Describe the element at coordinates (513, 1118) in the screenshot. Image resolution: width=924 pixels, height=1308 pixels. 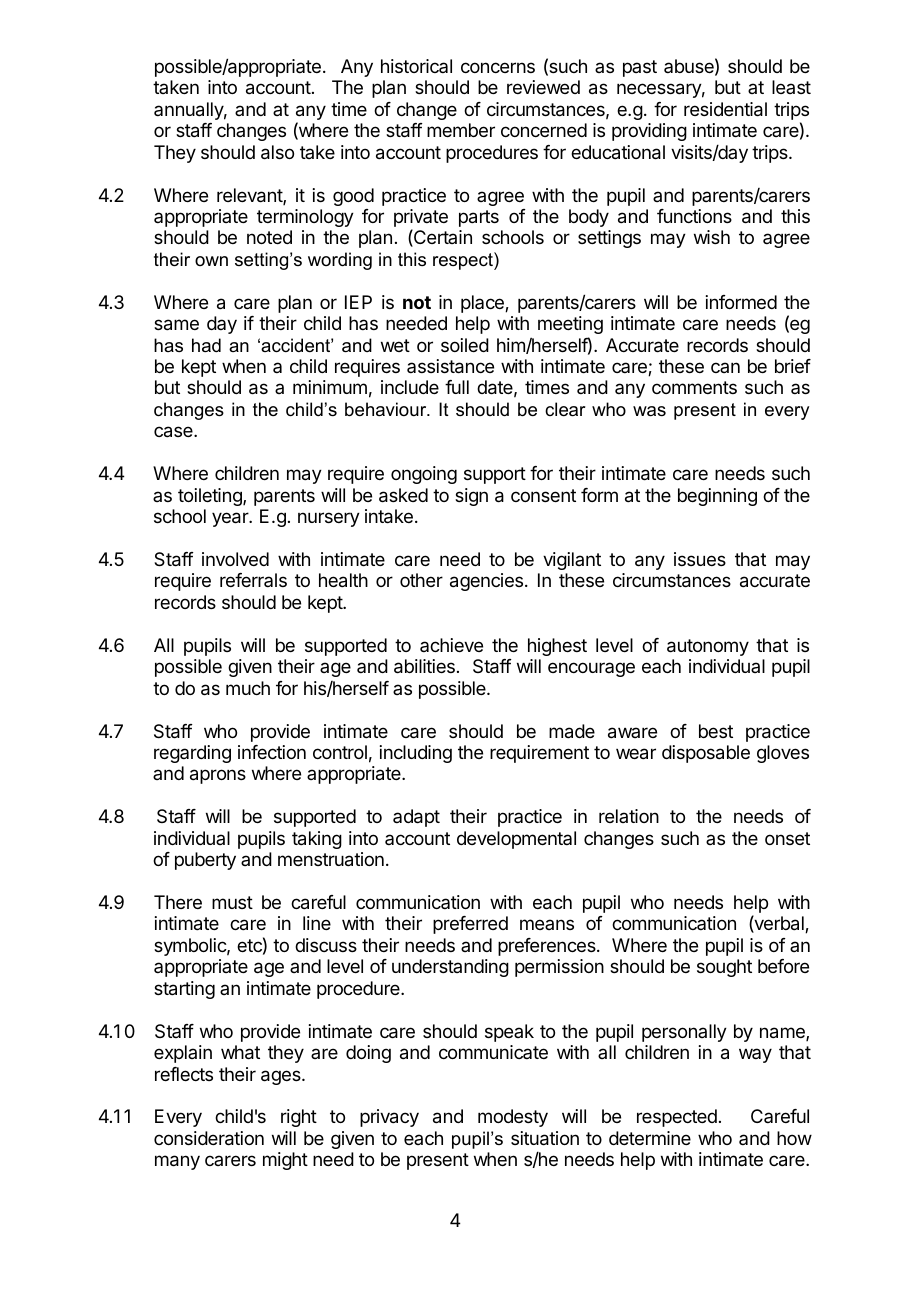
I see `modesty` at that location.
